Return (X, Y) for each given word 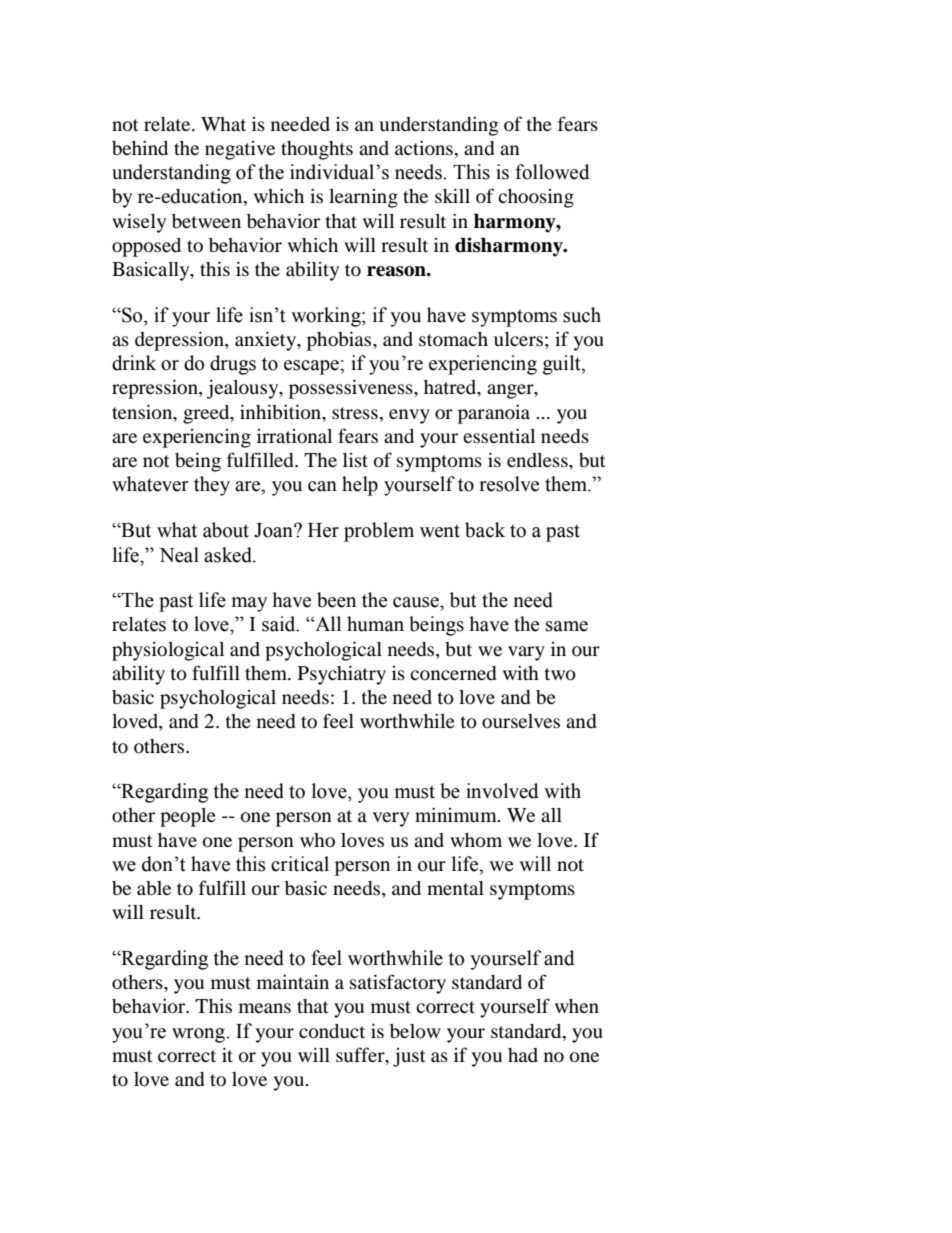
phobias (340, 341)
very (391, 819)
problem (379, 532)
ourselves (521, 721)
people (188, 817)
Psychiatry (342, 675)
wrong (199, 1035)
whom (476, 840)
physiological (168, 651)
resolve (509, 484)
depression (180, 341)
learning (363, 198)
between (206, 221)
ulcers (518, 339)
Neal (179, 555)
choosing (536, 198)
